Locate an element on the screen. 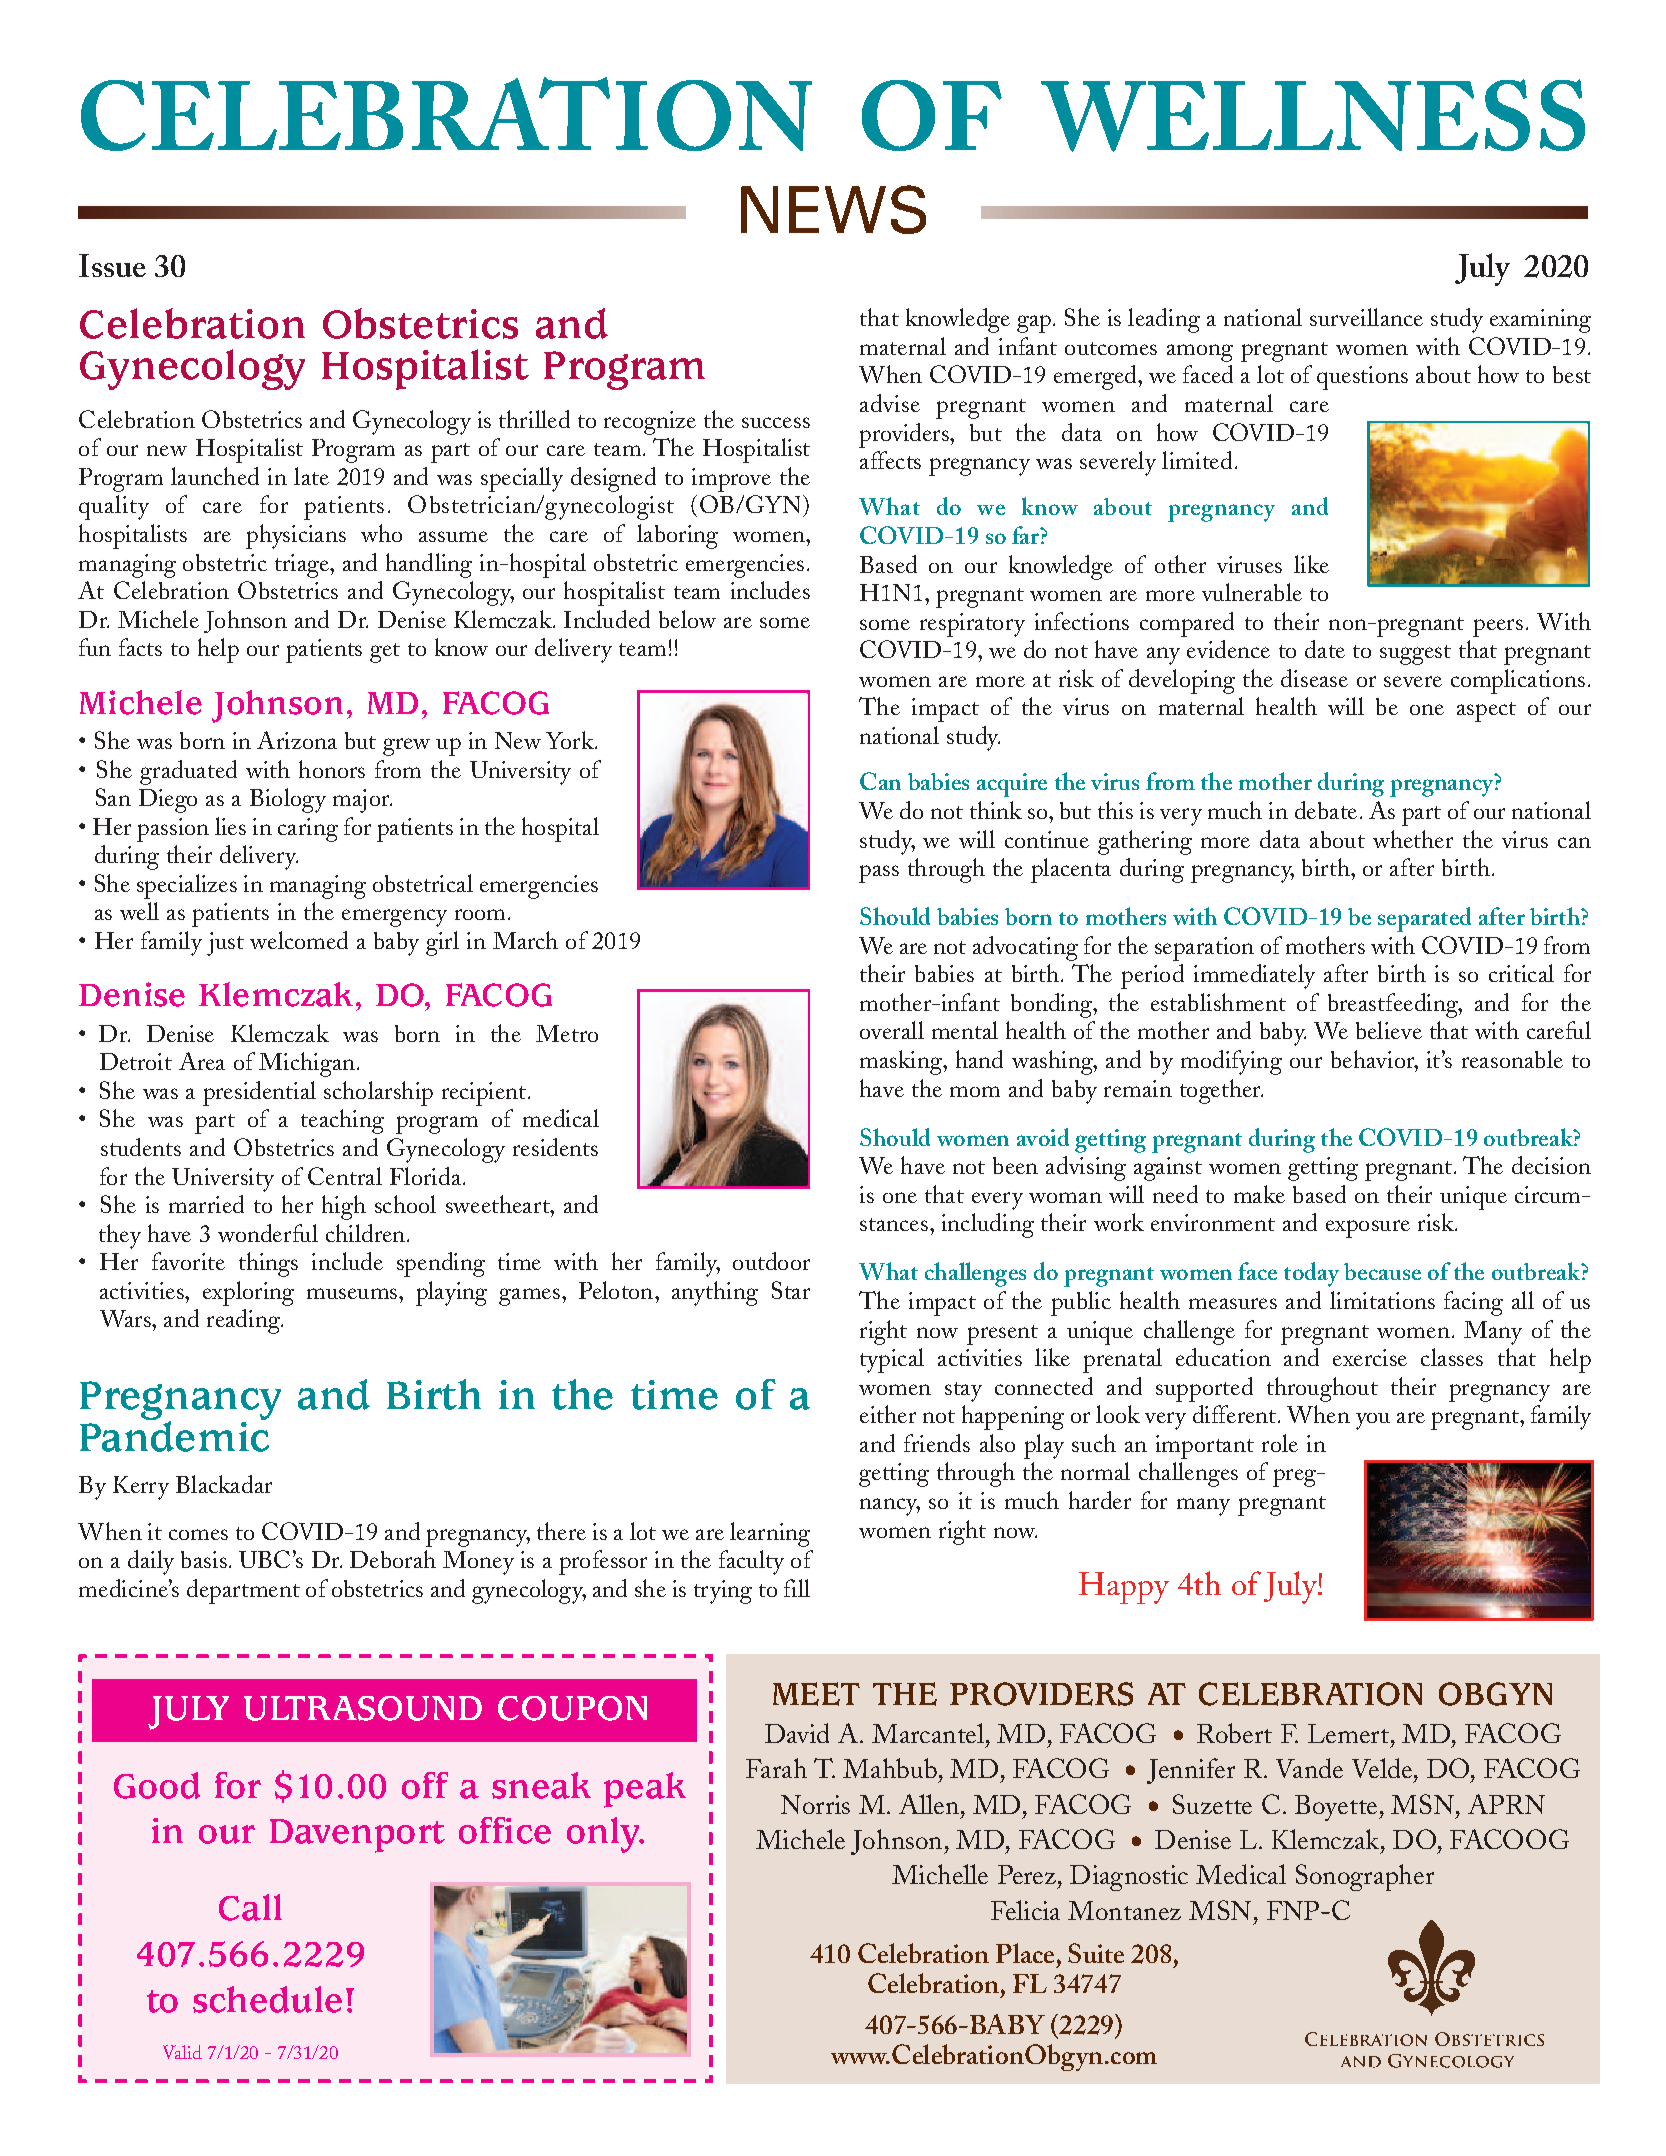  either is located at coordinates (888, 1414).
